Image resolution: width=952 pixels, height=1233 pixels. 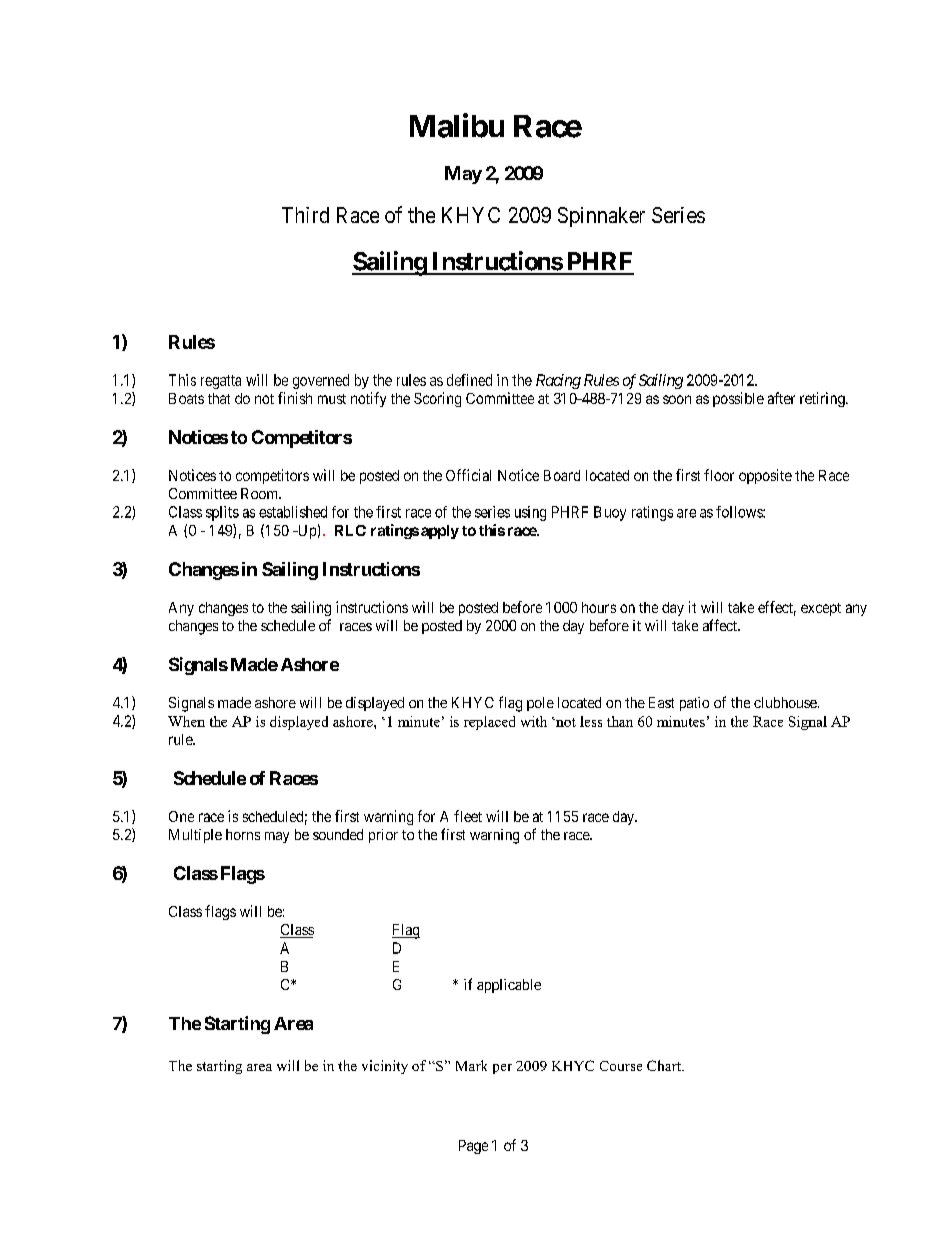 I want to click on Spinnaker, so click(x=601, y=217).
